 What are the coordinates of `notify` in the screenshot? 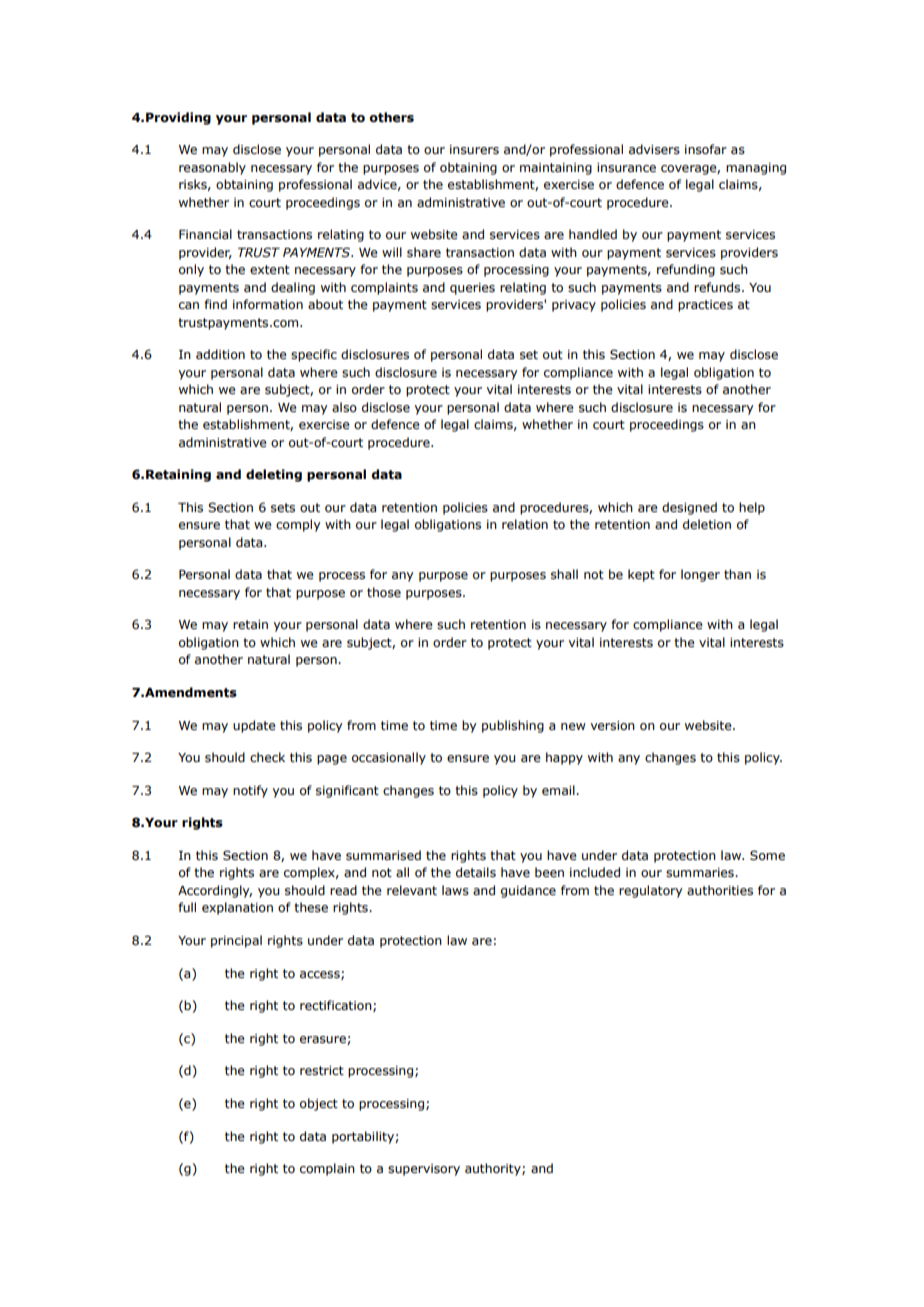 It's located at (250, 791).
